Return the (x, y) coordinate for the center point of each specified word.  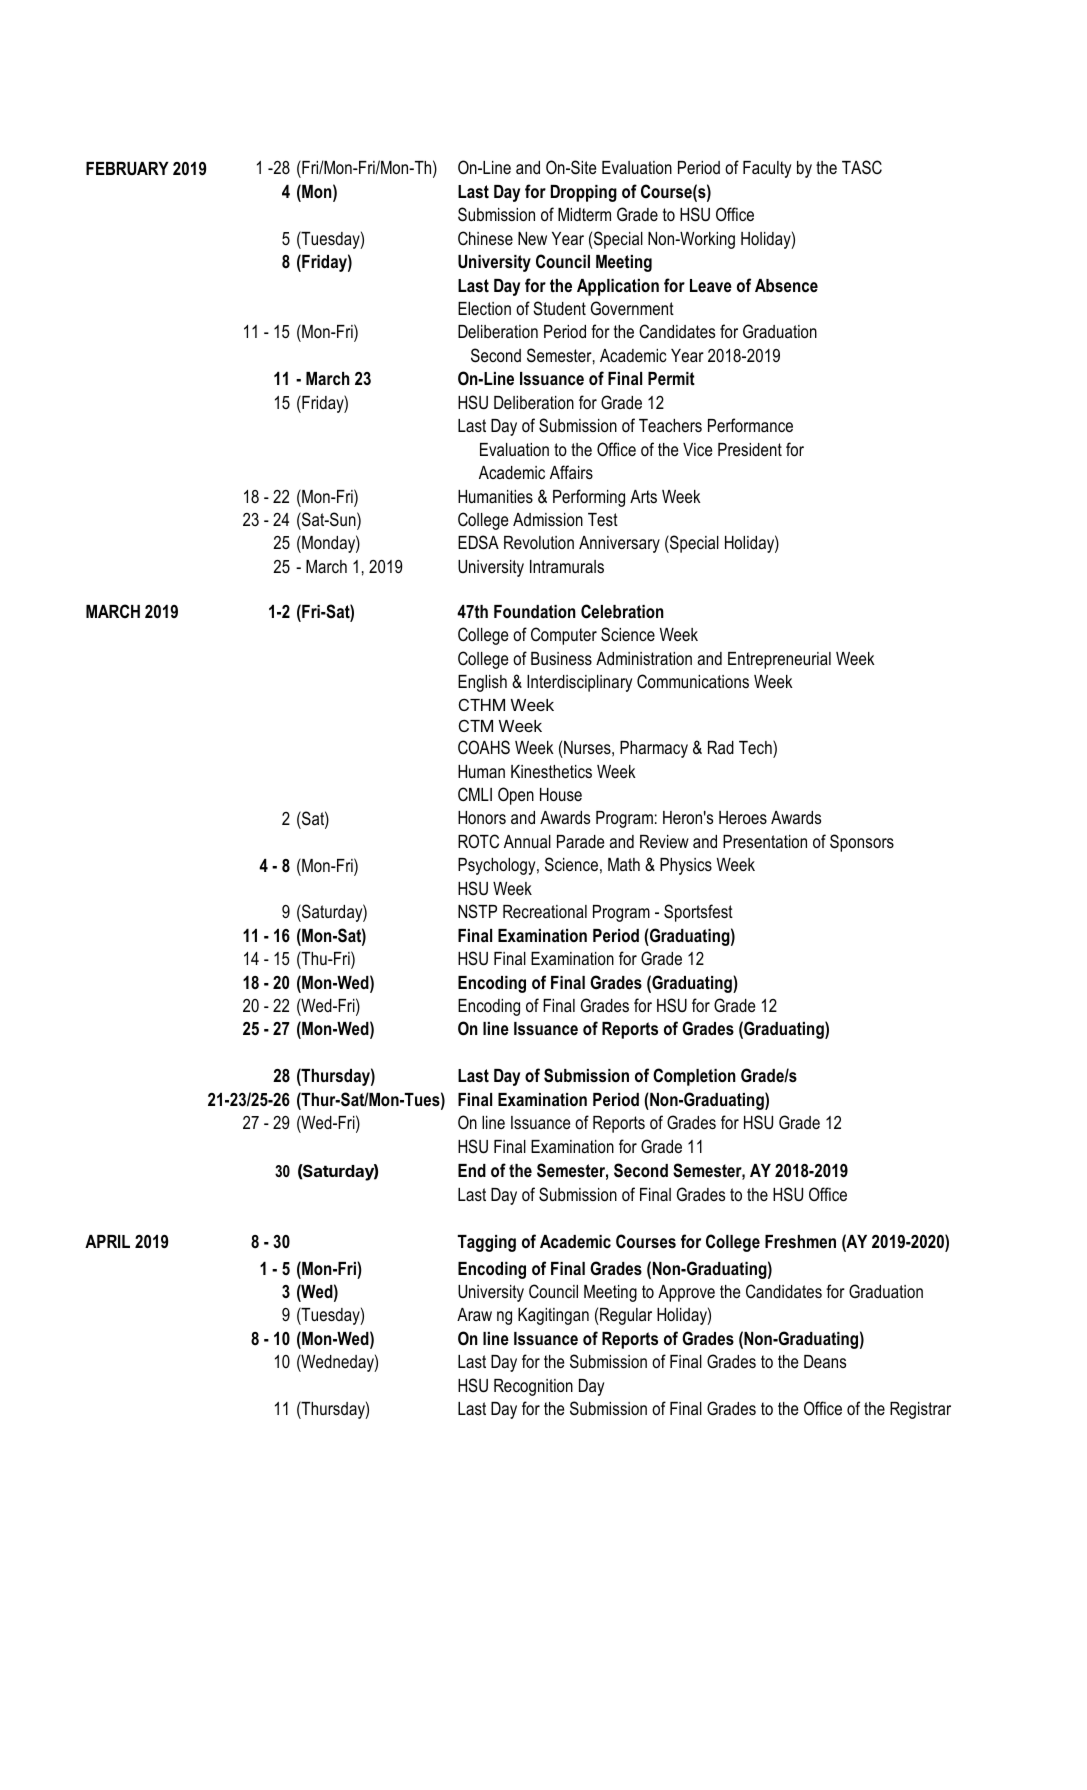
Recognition (533, 1387)
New (532, 238)
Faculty (767, 169)
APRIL (107, 1241)
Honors (482, 817)
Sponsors (862, 843)
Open (516, 796)
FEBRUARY (127, 168)
